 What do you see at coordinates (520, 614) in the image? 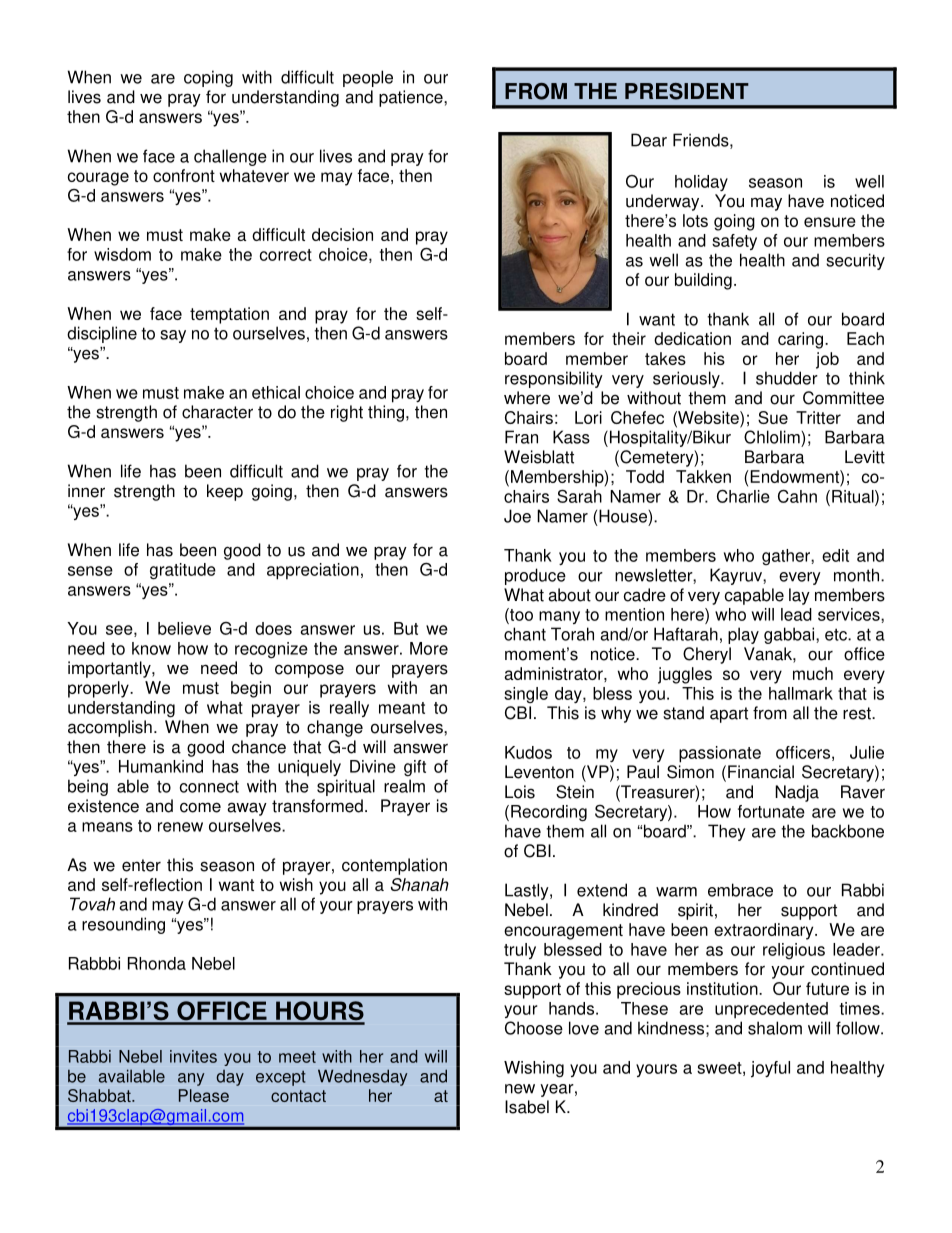
I see `too` at bounding box center [520, 614].
